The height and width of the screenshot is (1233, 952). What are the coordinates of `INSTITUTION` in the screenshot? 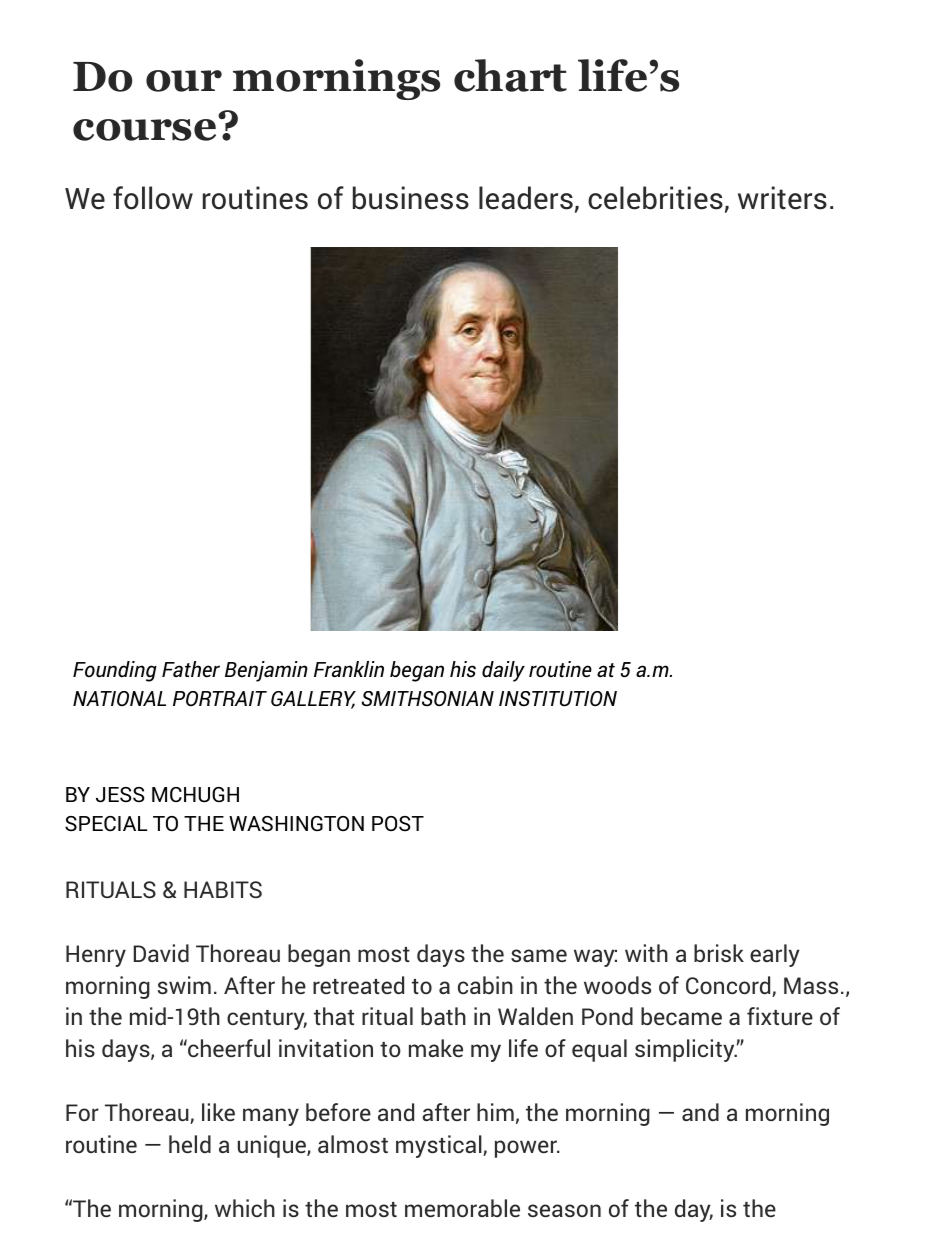 It's located at (558, 699).
